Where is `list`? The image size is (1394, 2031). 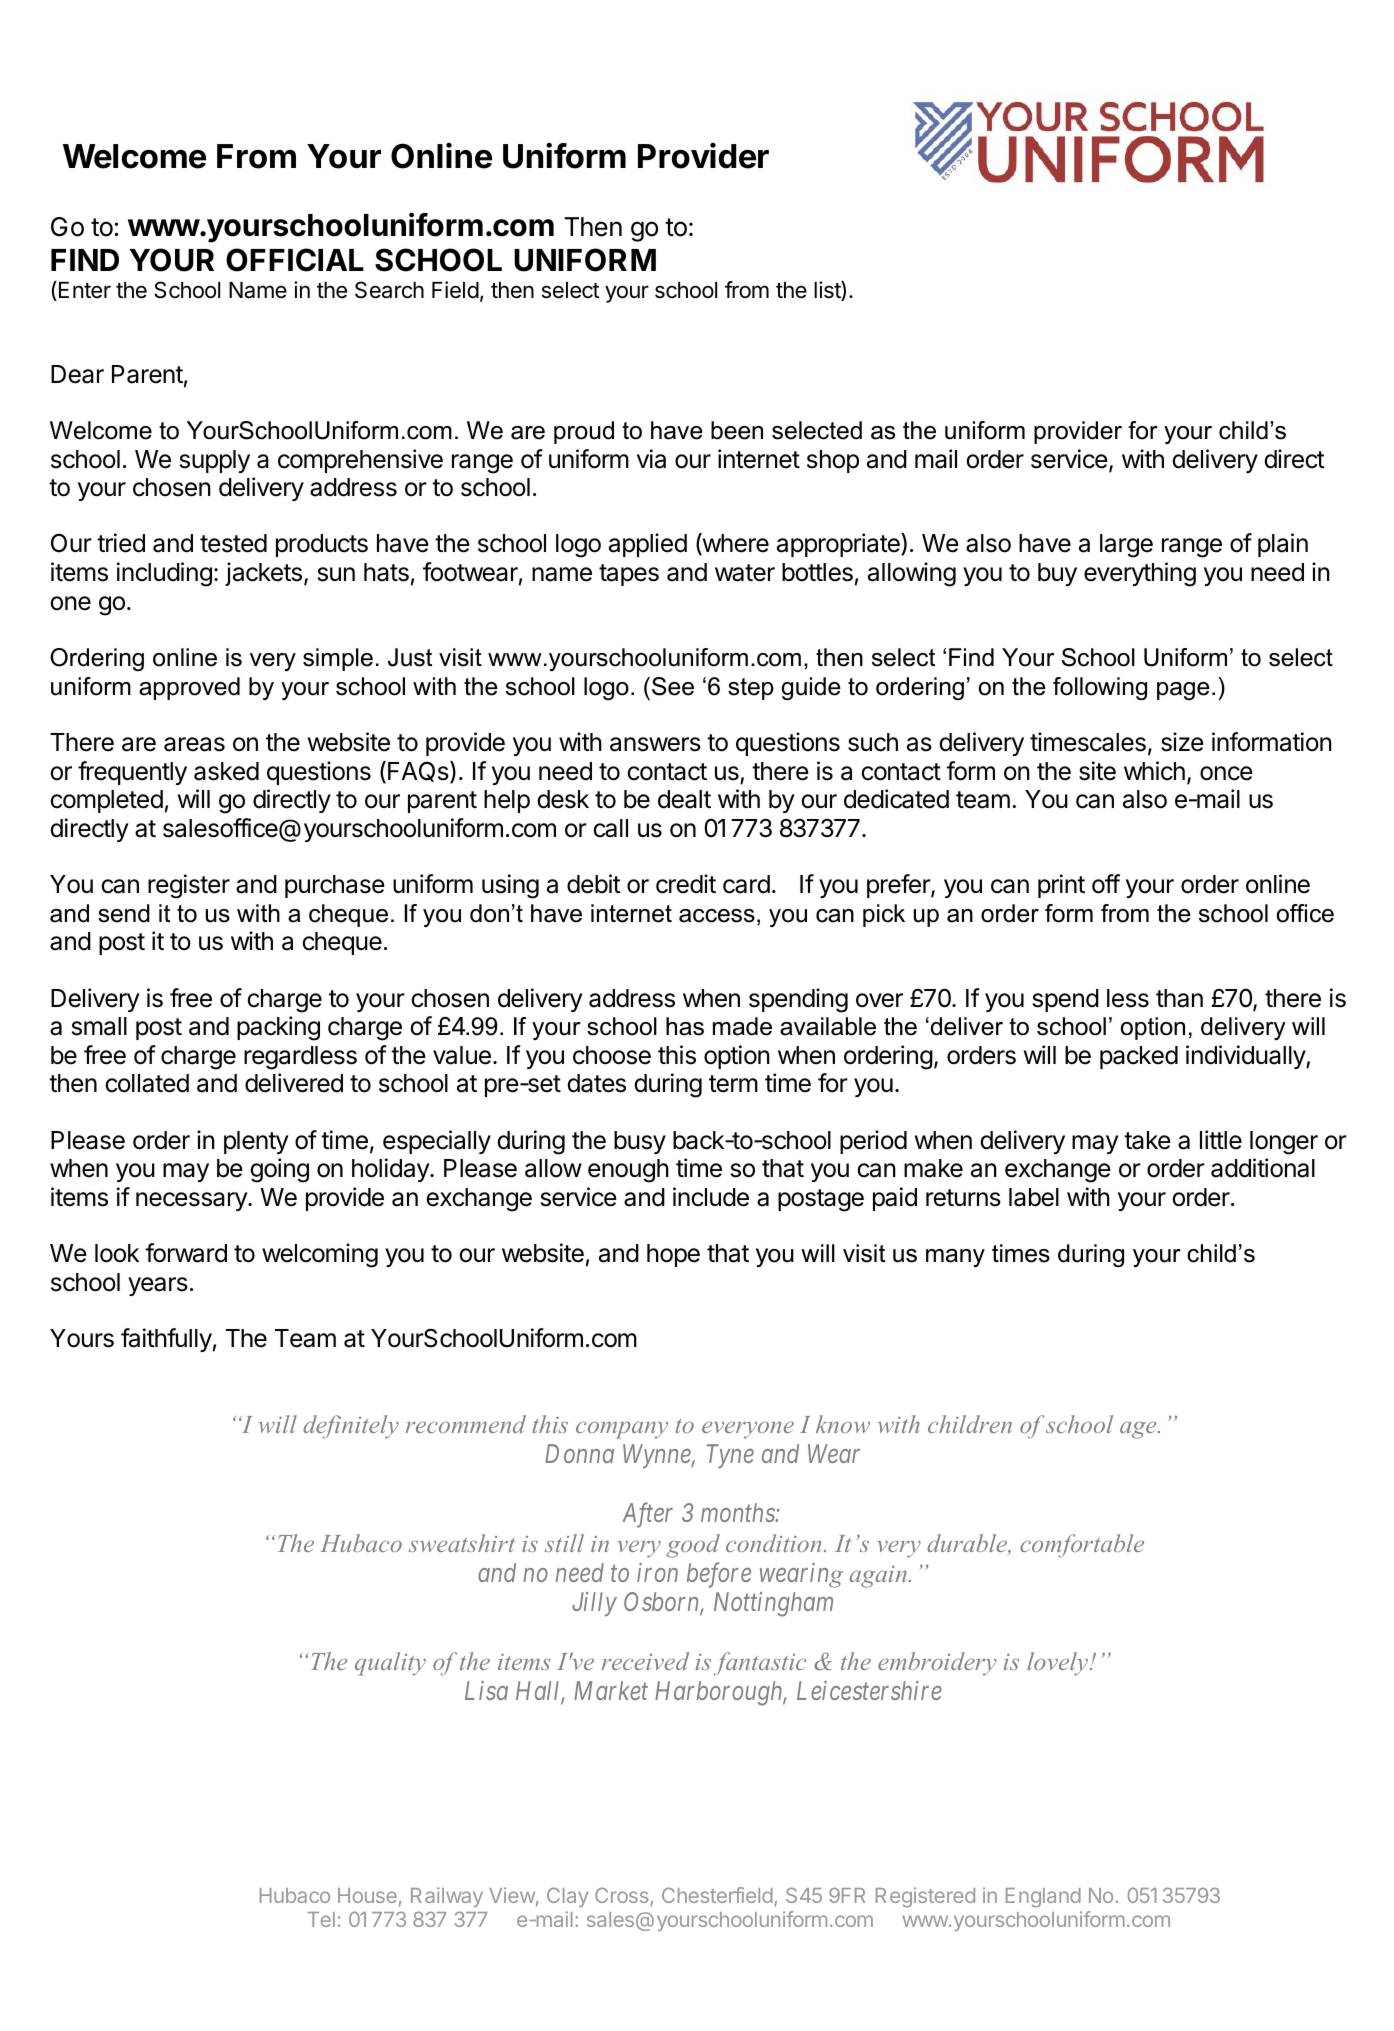 list is located at coordinates (828, 291).
